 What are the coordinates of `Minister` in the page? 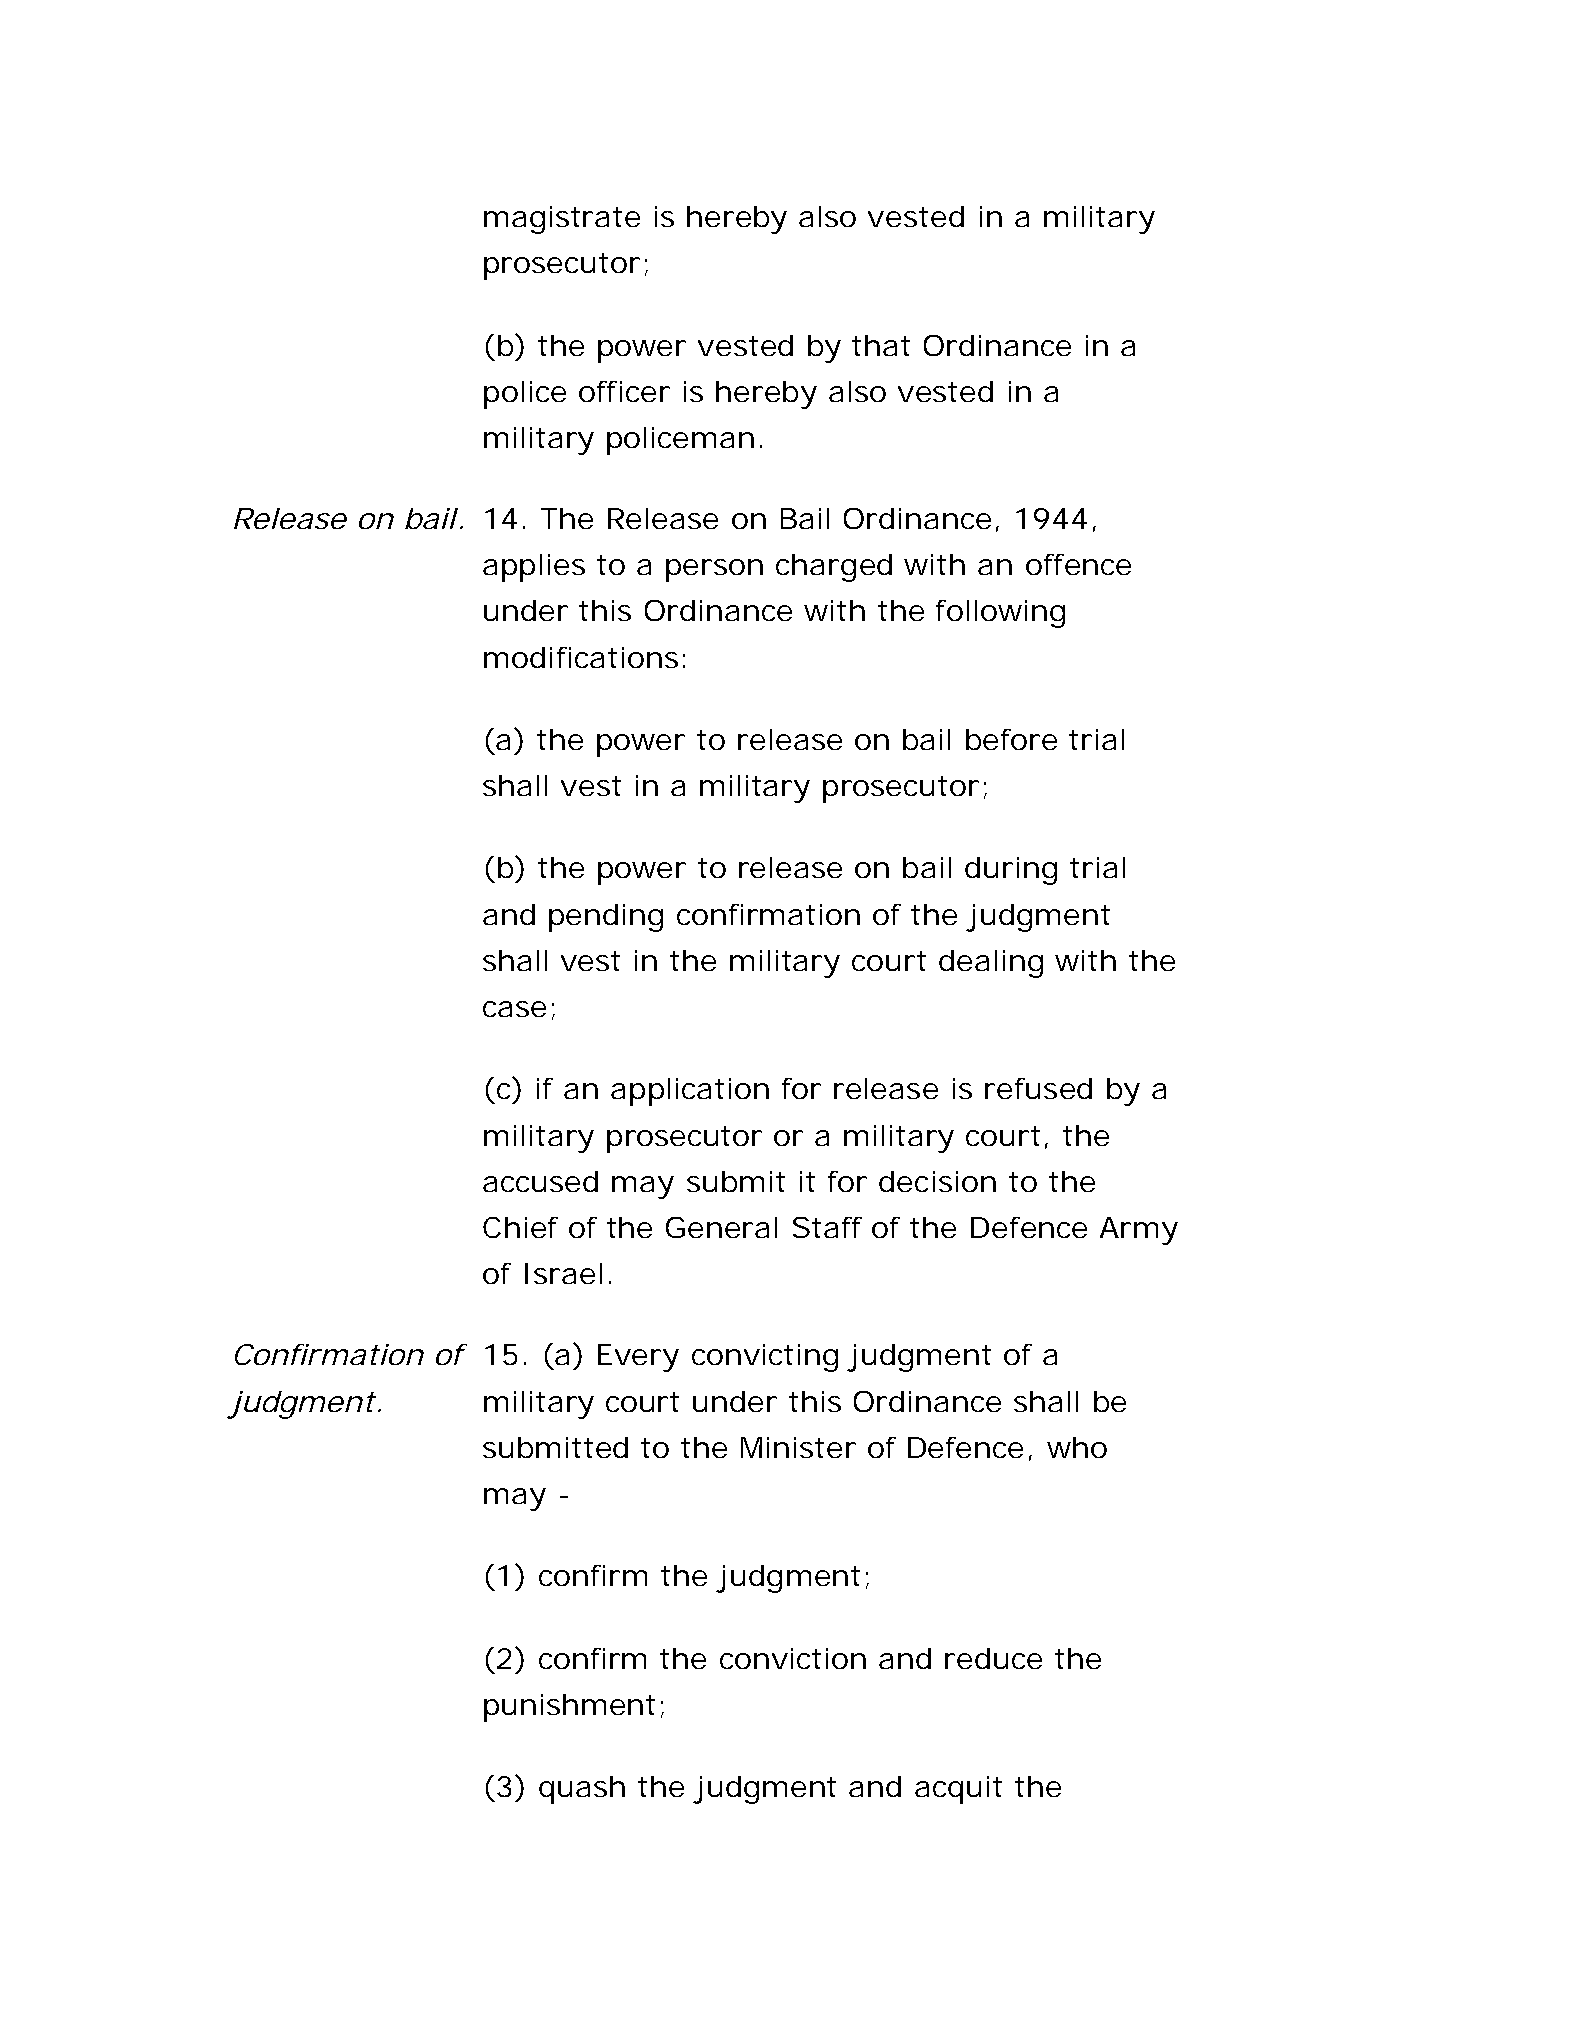 It's located at (798, 1447).
